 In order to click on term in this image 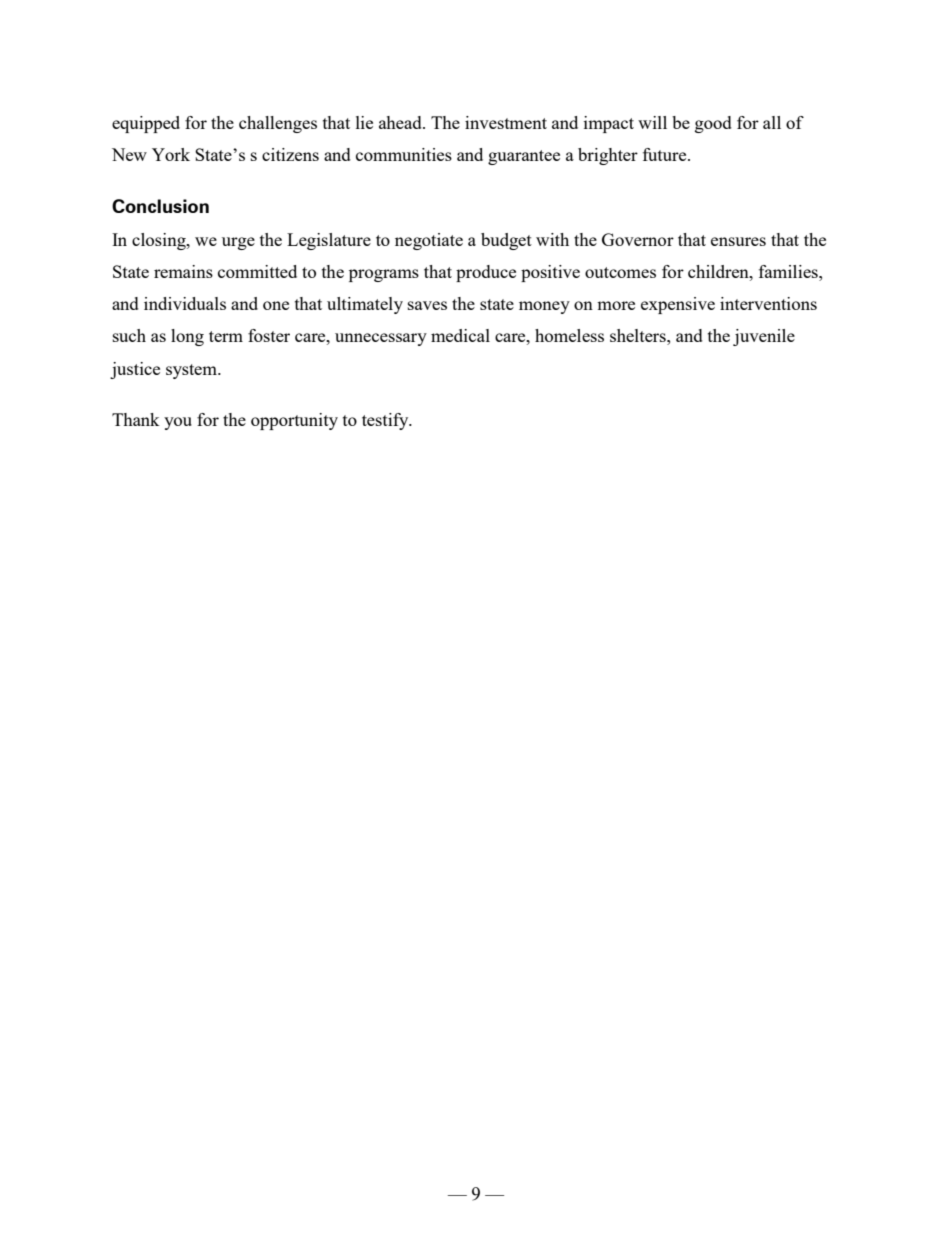, I will do `click(226, 336)`.
